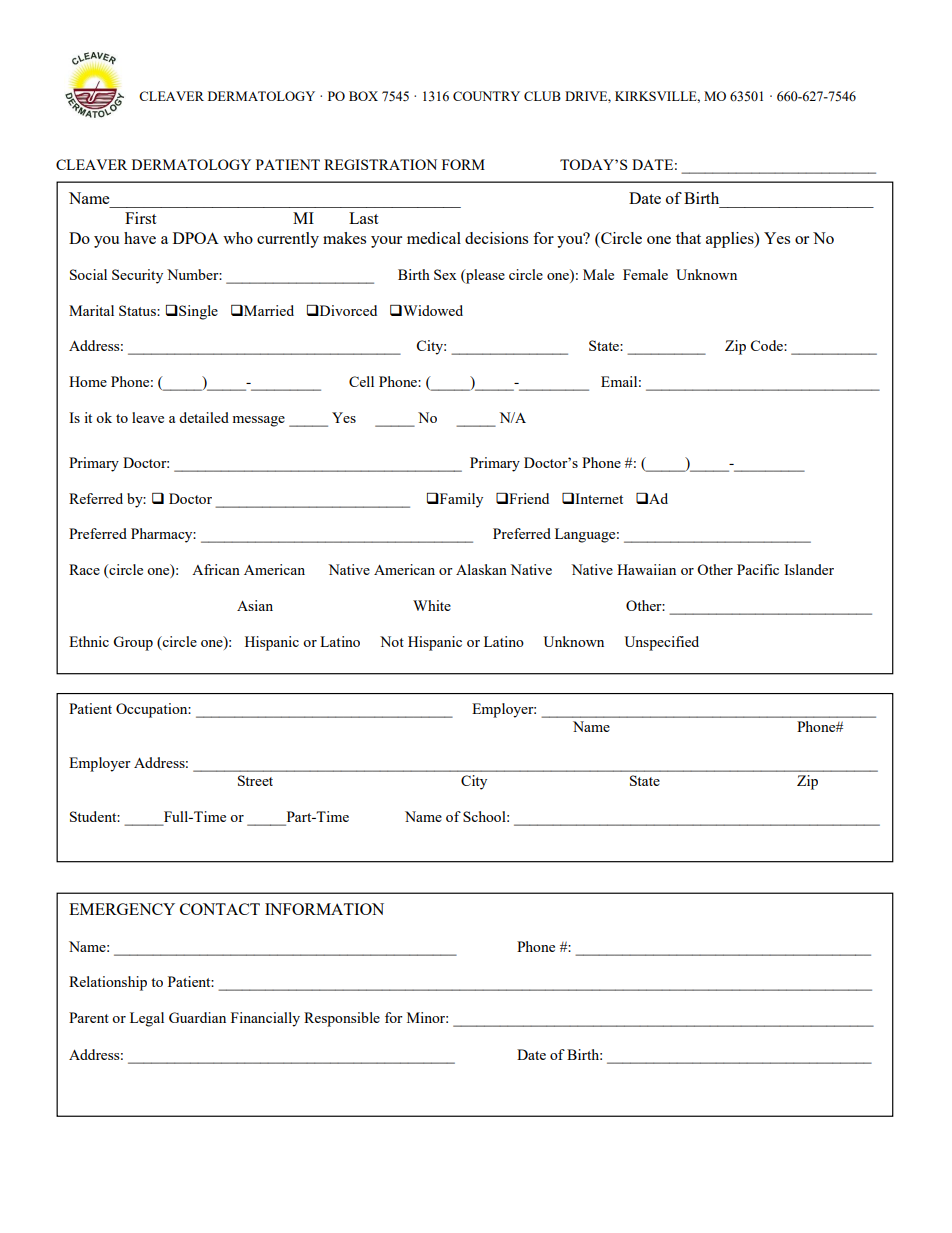 This screenshot has height=1233, width=952. I want to click on Code, so click(768, 345).
